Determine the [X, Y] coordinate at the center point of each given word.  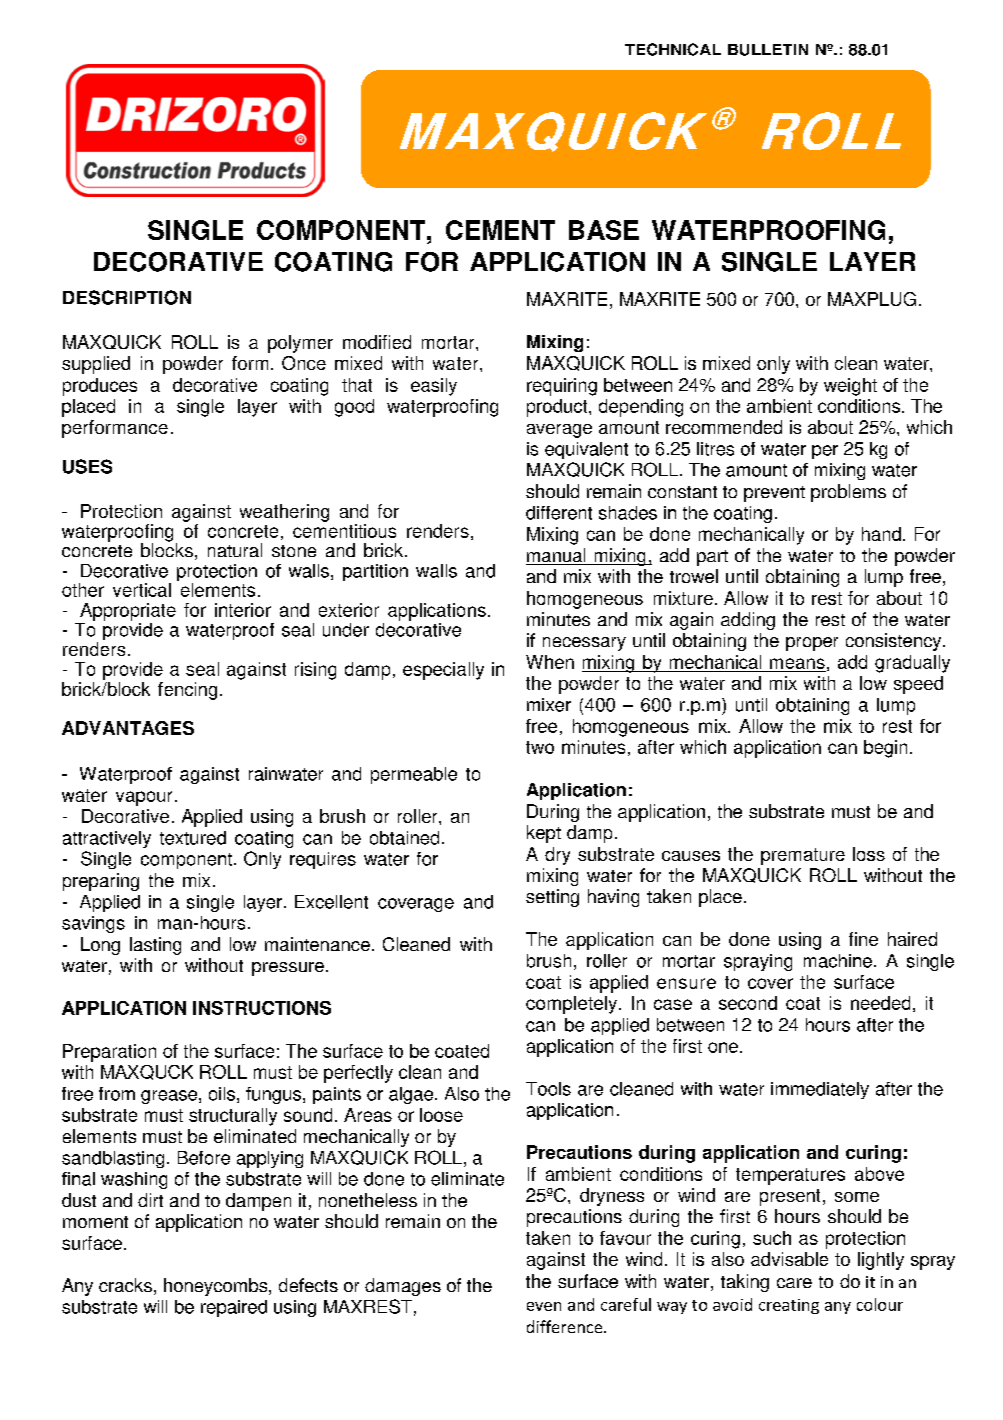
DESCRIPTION [127, 297]
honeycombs [217, 1287]
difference [566, 1326]
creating [789, 1306]
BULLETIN [768, 50]
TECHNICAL [673, 49]
